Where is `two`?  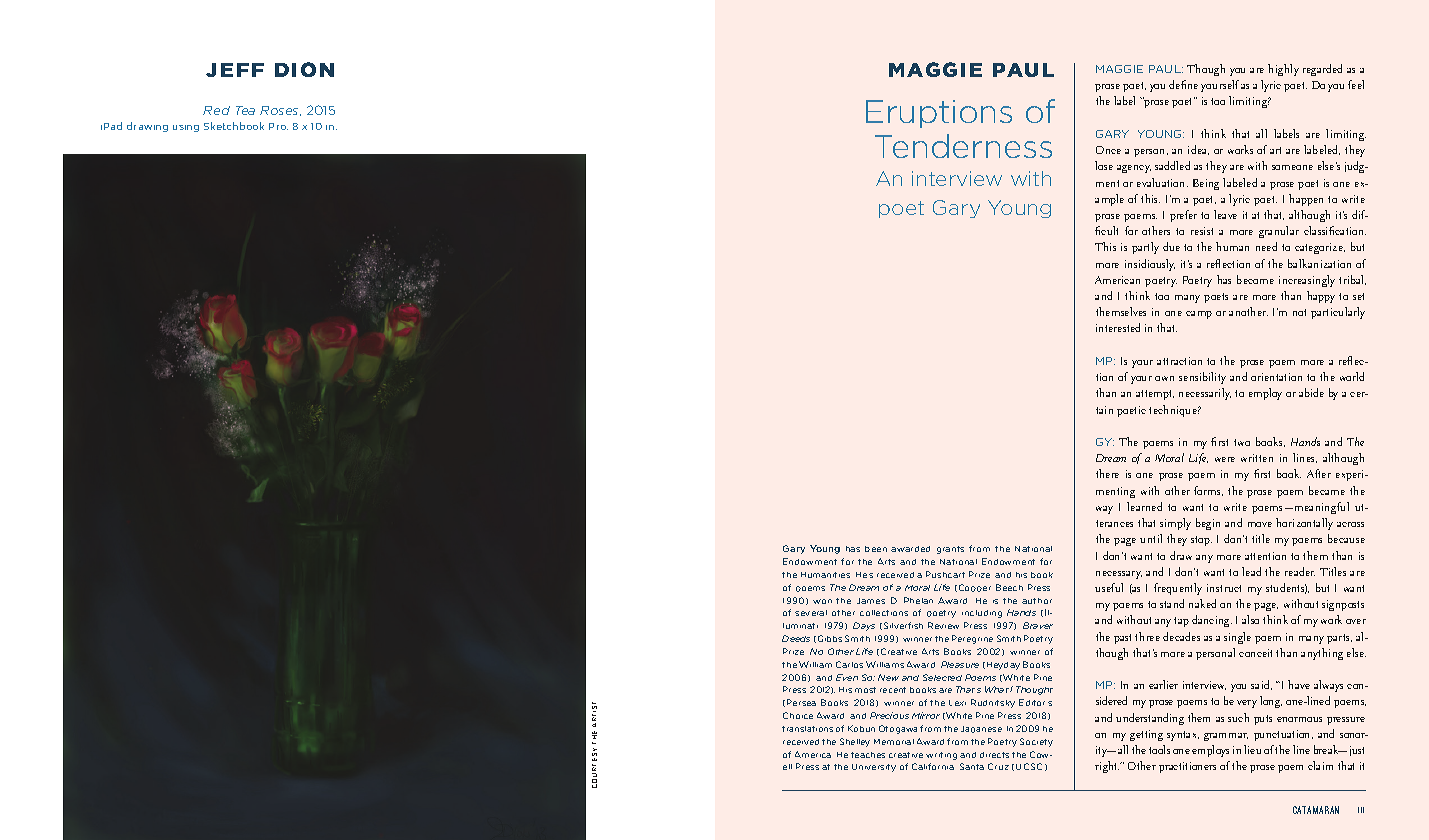
two is located at coordinates (1242, 442).
